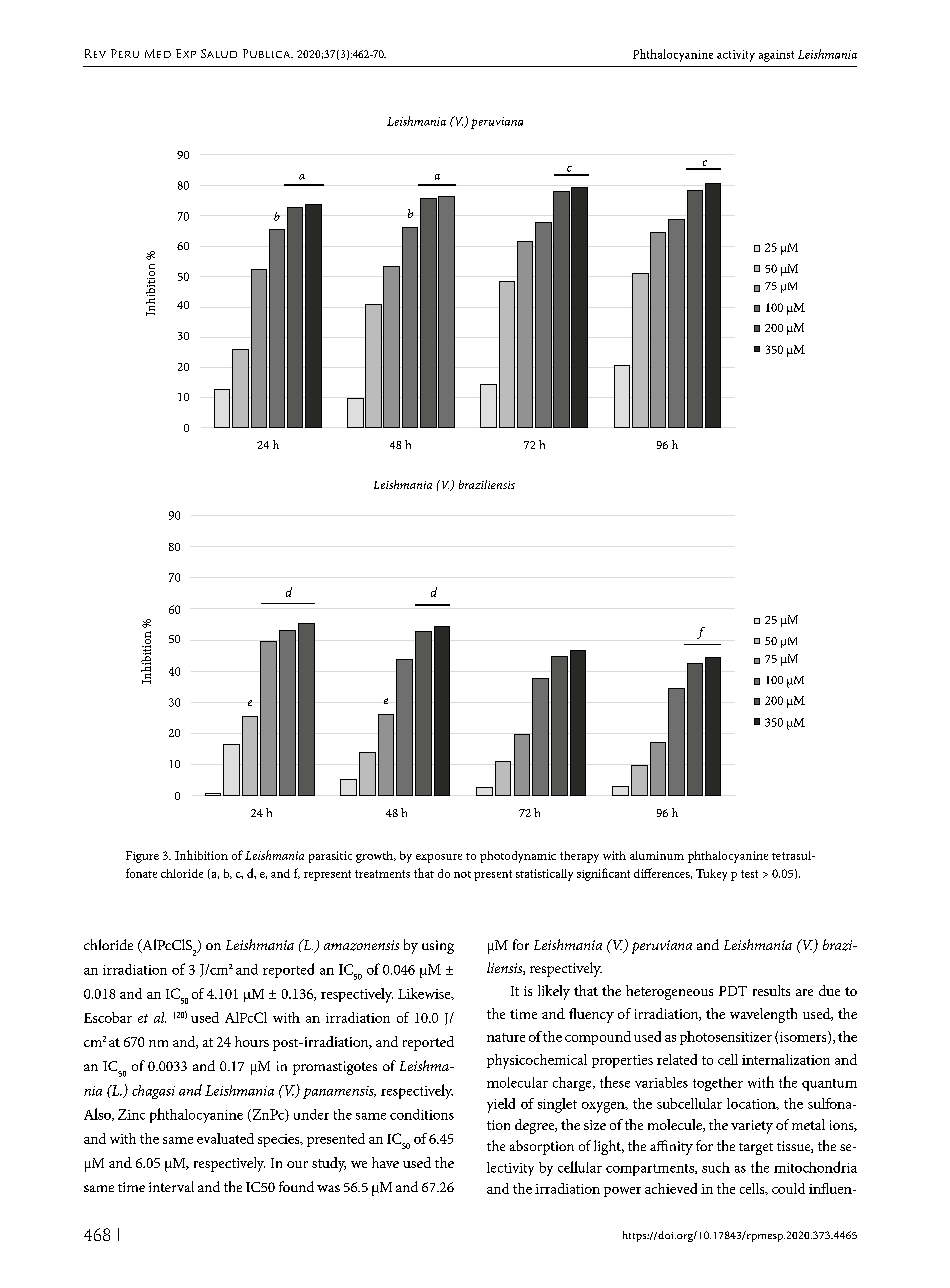  What do you see at coordinates (158, 53) in the page?
I see `Med` at bounding box center [158, 53].
